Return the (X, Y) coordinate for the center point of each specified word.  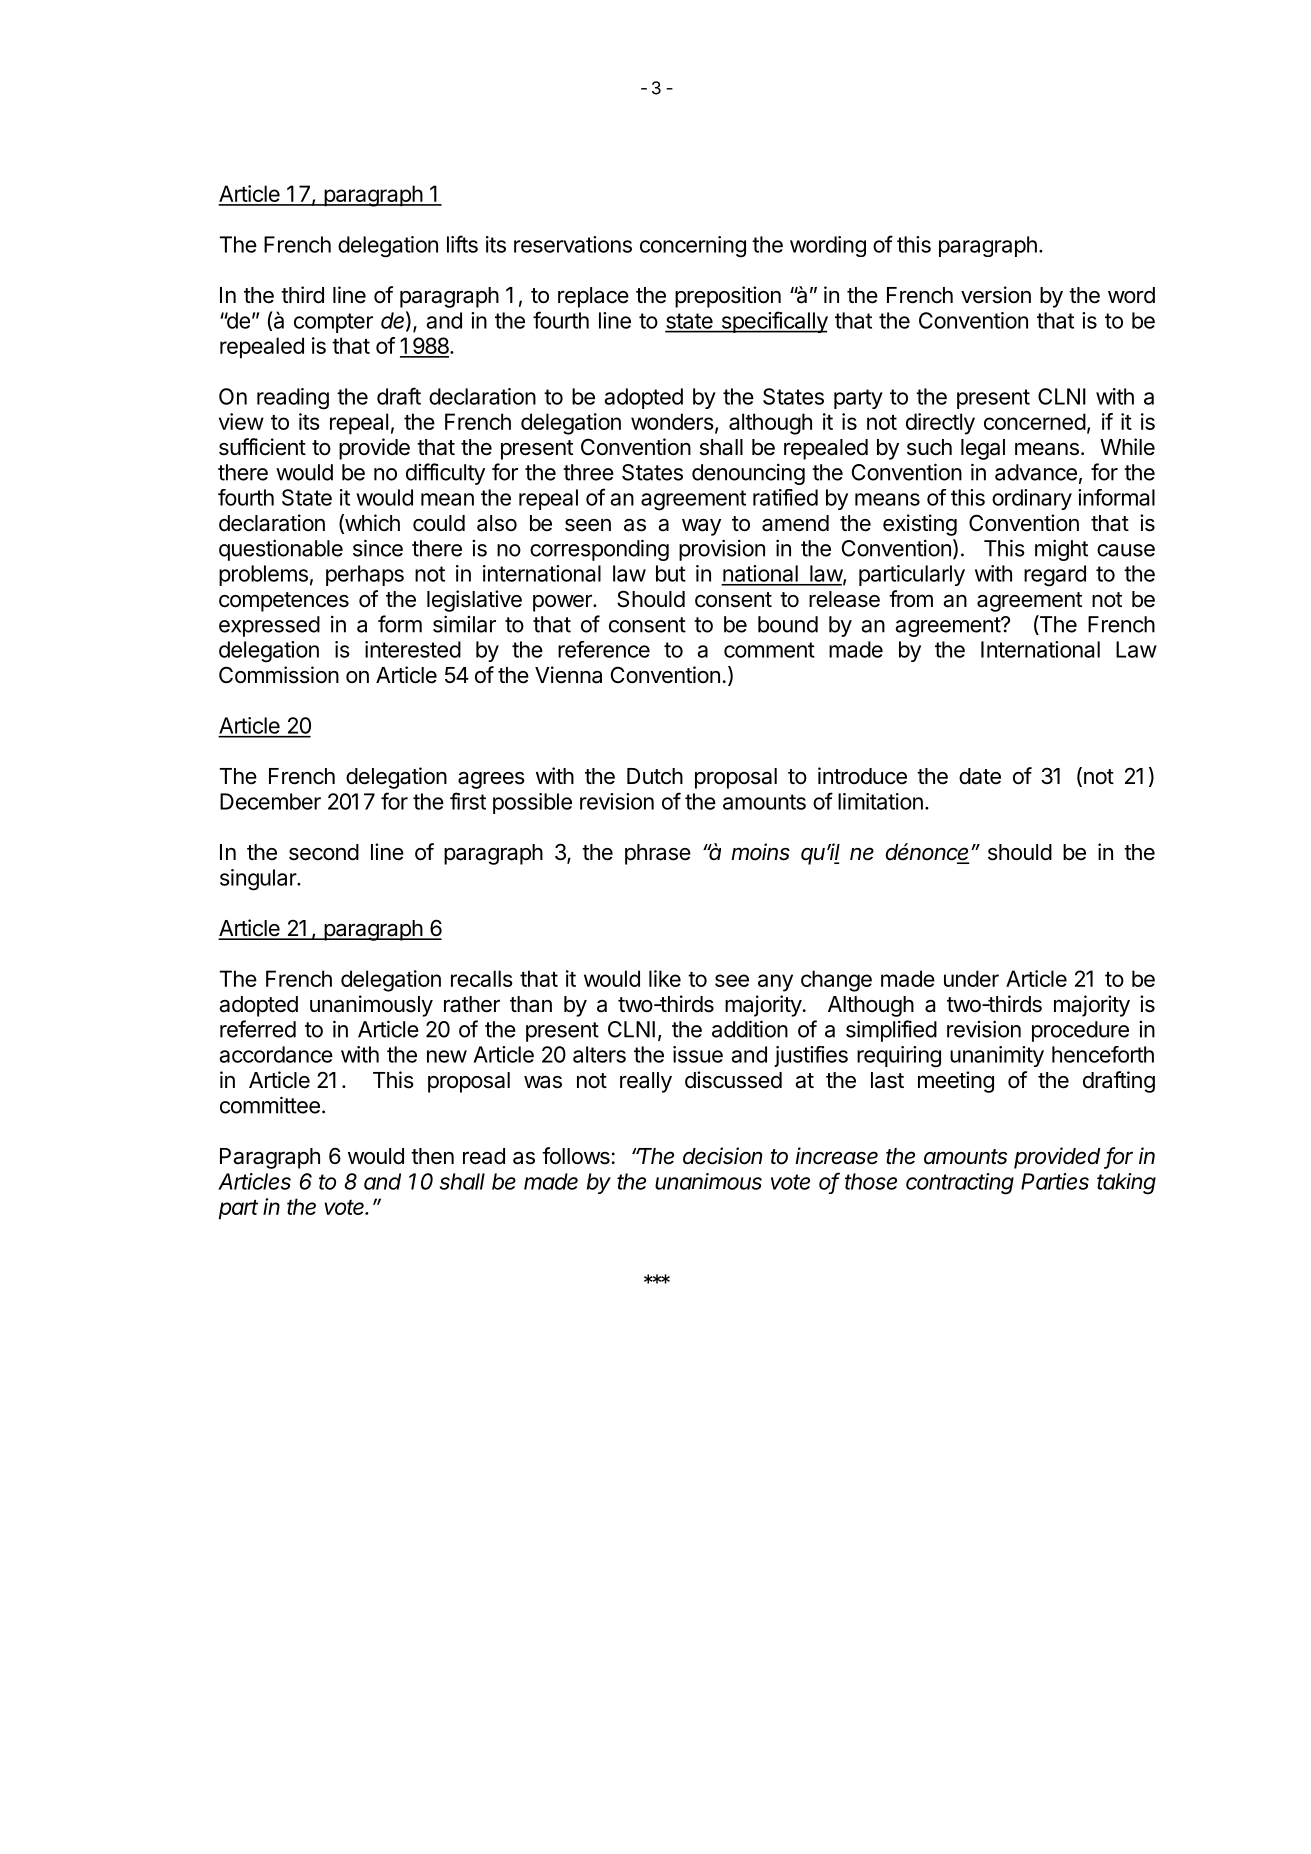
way (701, 527)
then (432, 1156)
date (980, 776)
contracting (960, 1184)
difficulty (445, 474)
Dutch (655, 776)
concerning (693, 247)
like (665, 978)
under (971, 978)
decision (722, 1156)
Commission (279, 675)
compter (333, 323)
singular (259, 880)
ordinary (1032, 499)
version (996, 295)
